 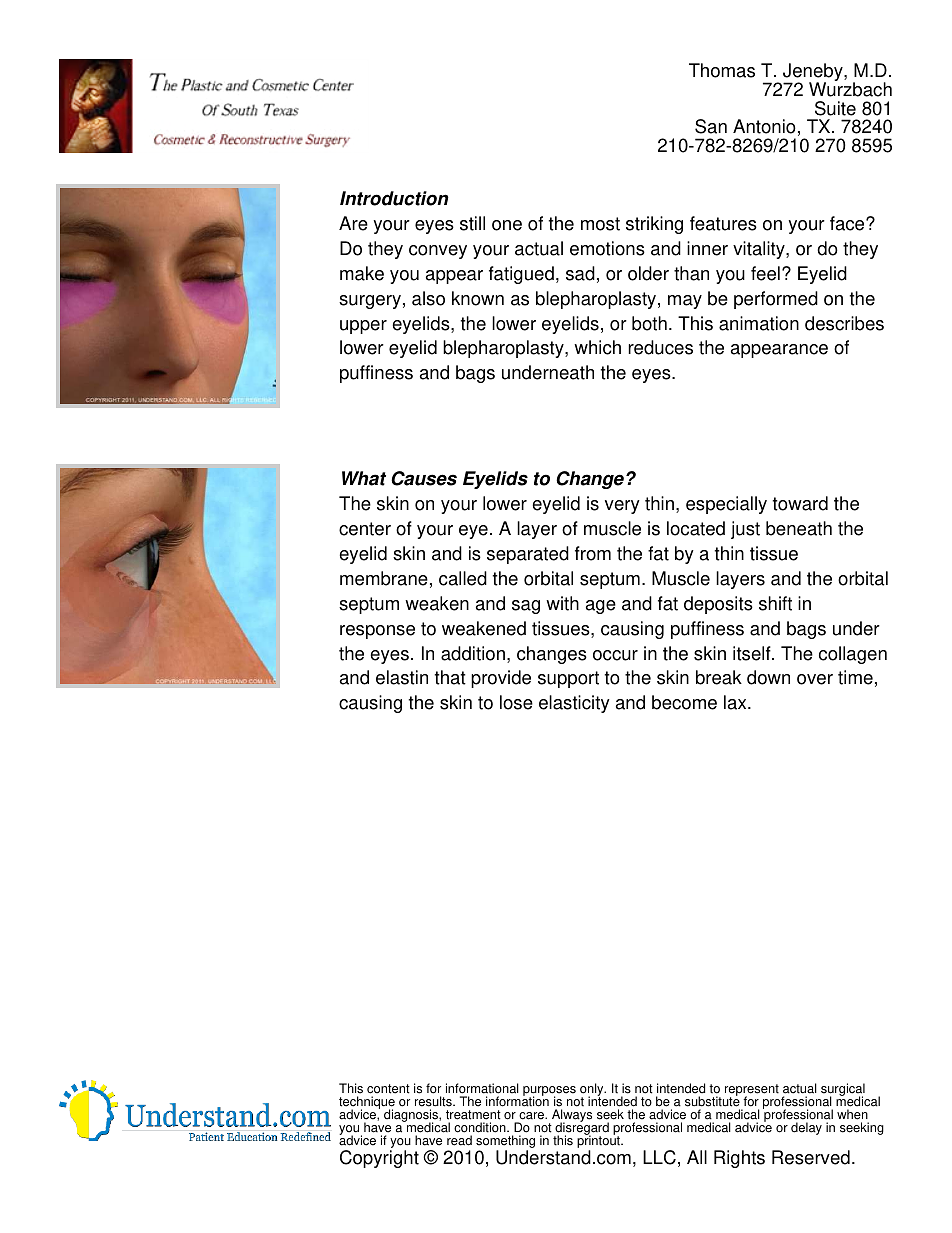 What do you see at coordinates (424, 478) in the screenshot?
I see `Causes` at bounding box center [424, 478].
